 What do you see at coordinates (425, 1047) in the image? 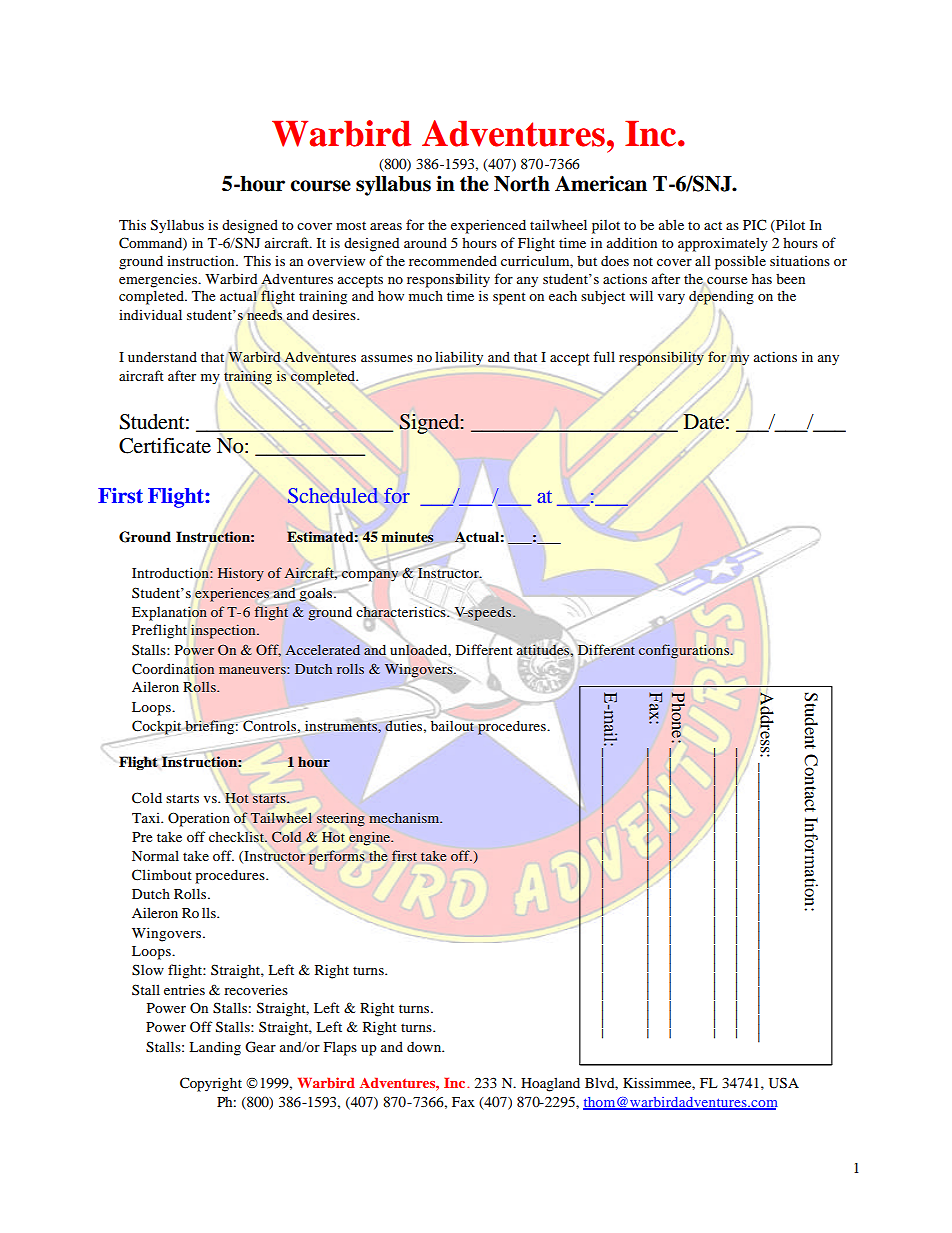
I see `down` at bounding box center [425, 1047].
